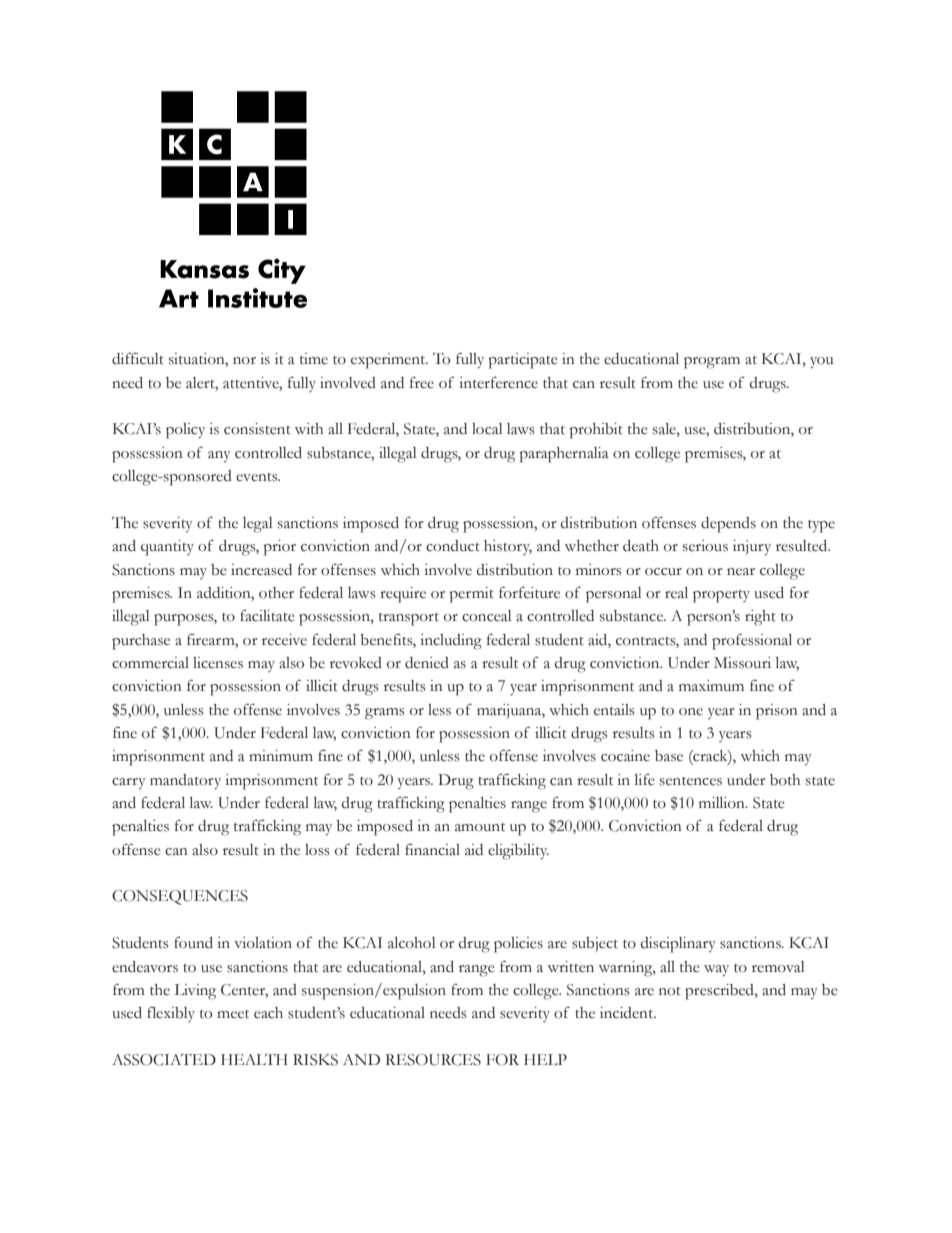  Describe the element at coordinates (233, 1014) in the image. I see `meet` at that location.
